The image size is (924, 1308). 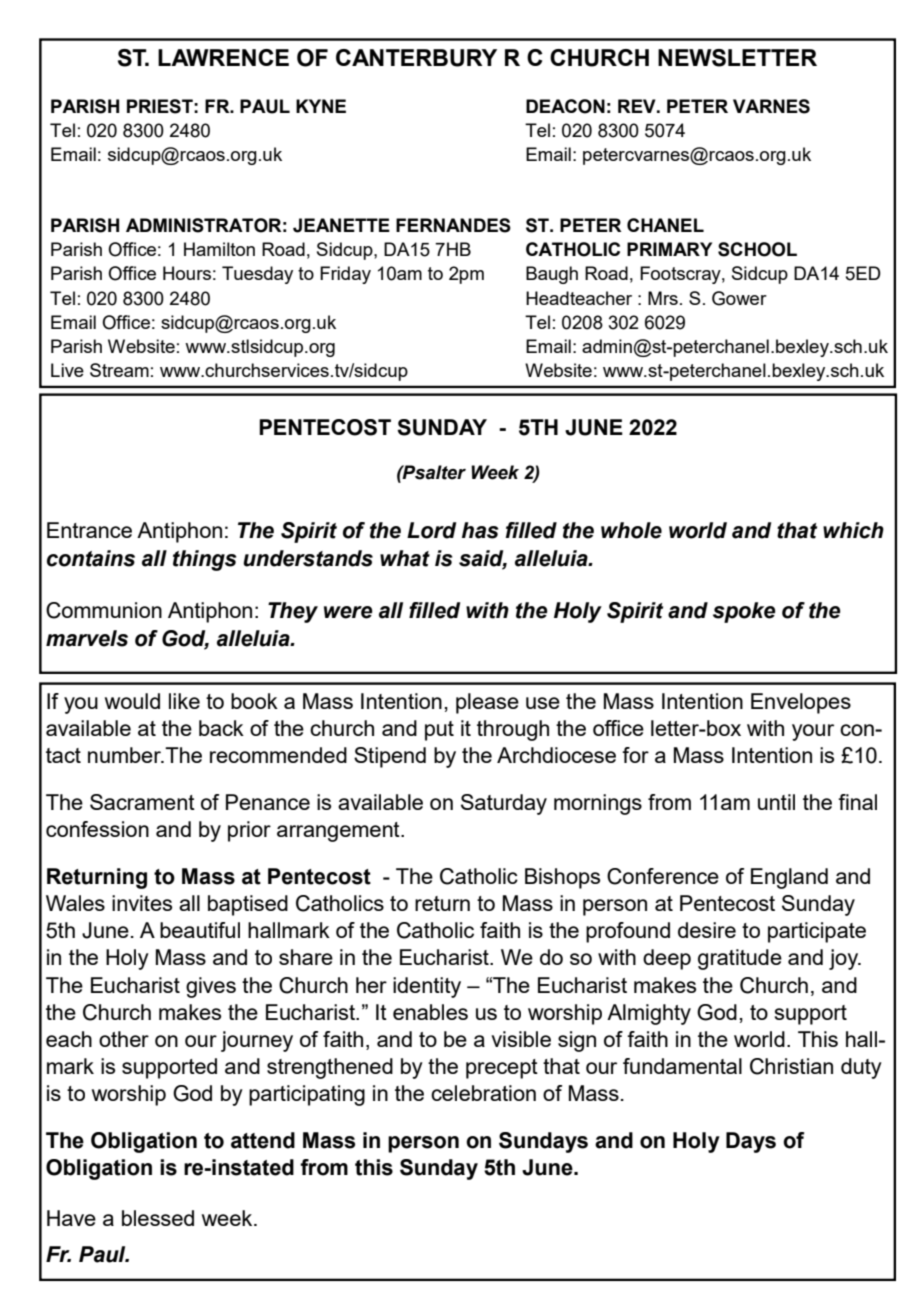 What do you see at coordinates (427, 987) in the document?
I see `identity` at bounding box center [427, 987].
